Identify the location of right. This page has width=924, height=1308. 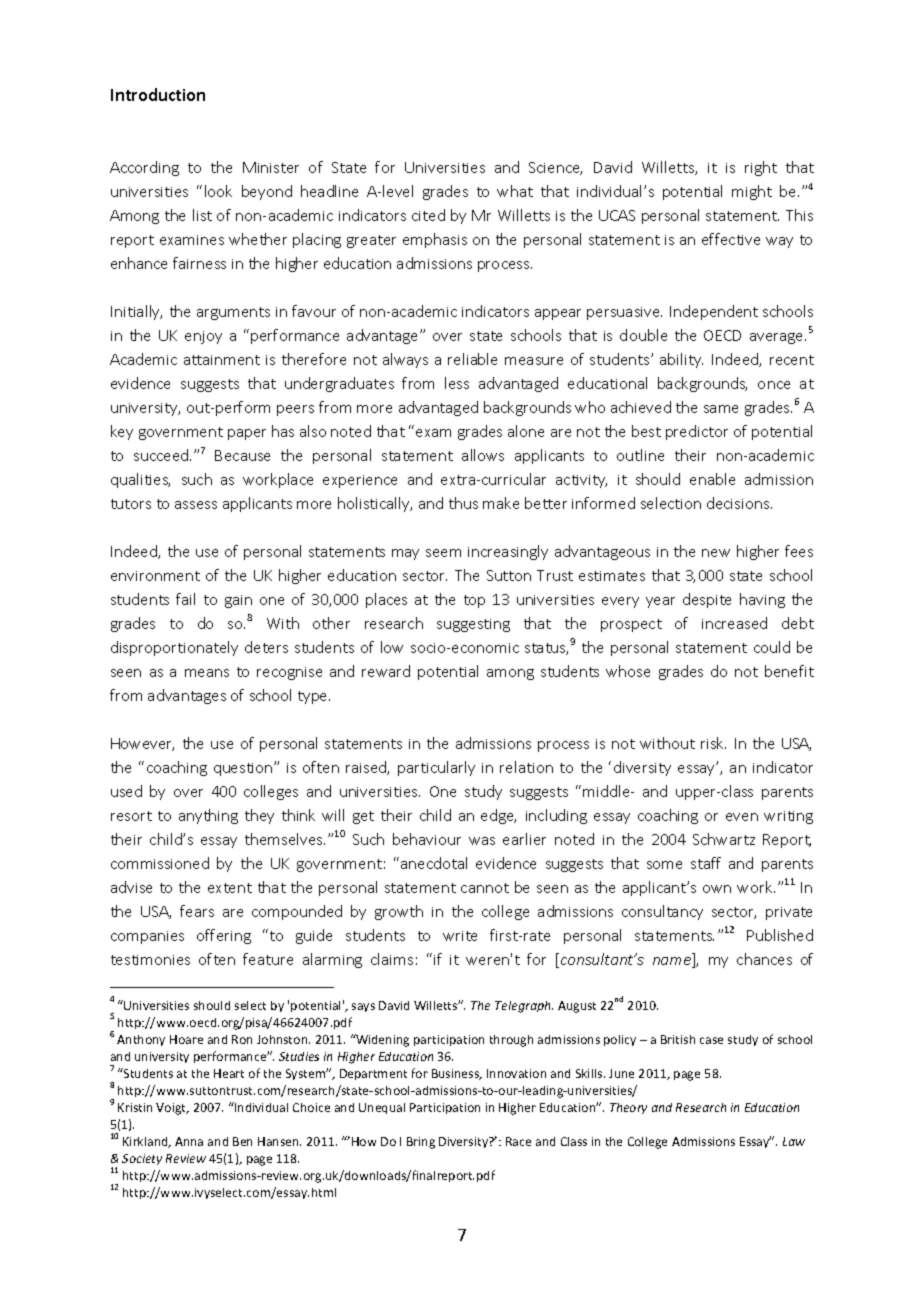
(761, 168).
